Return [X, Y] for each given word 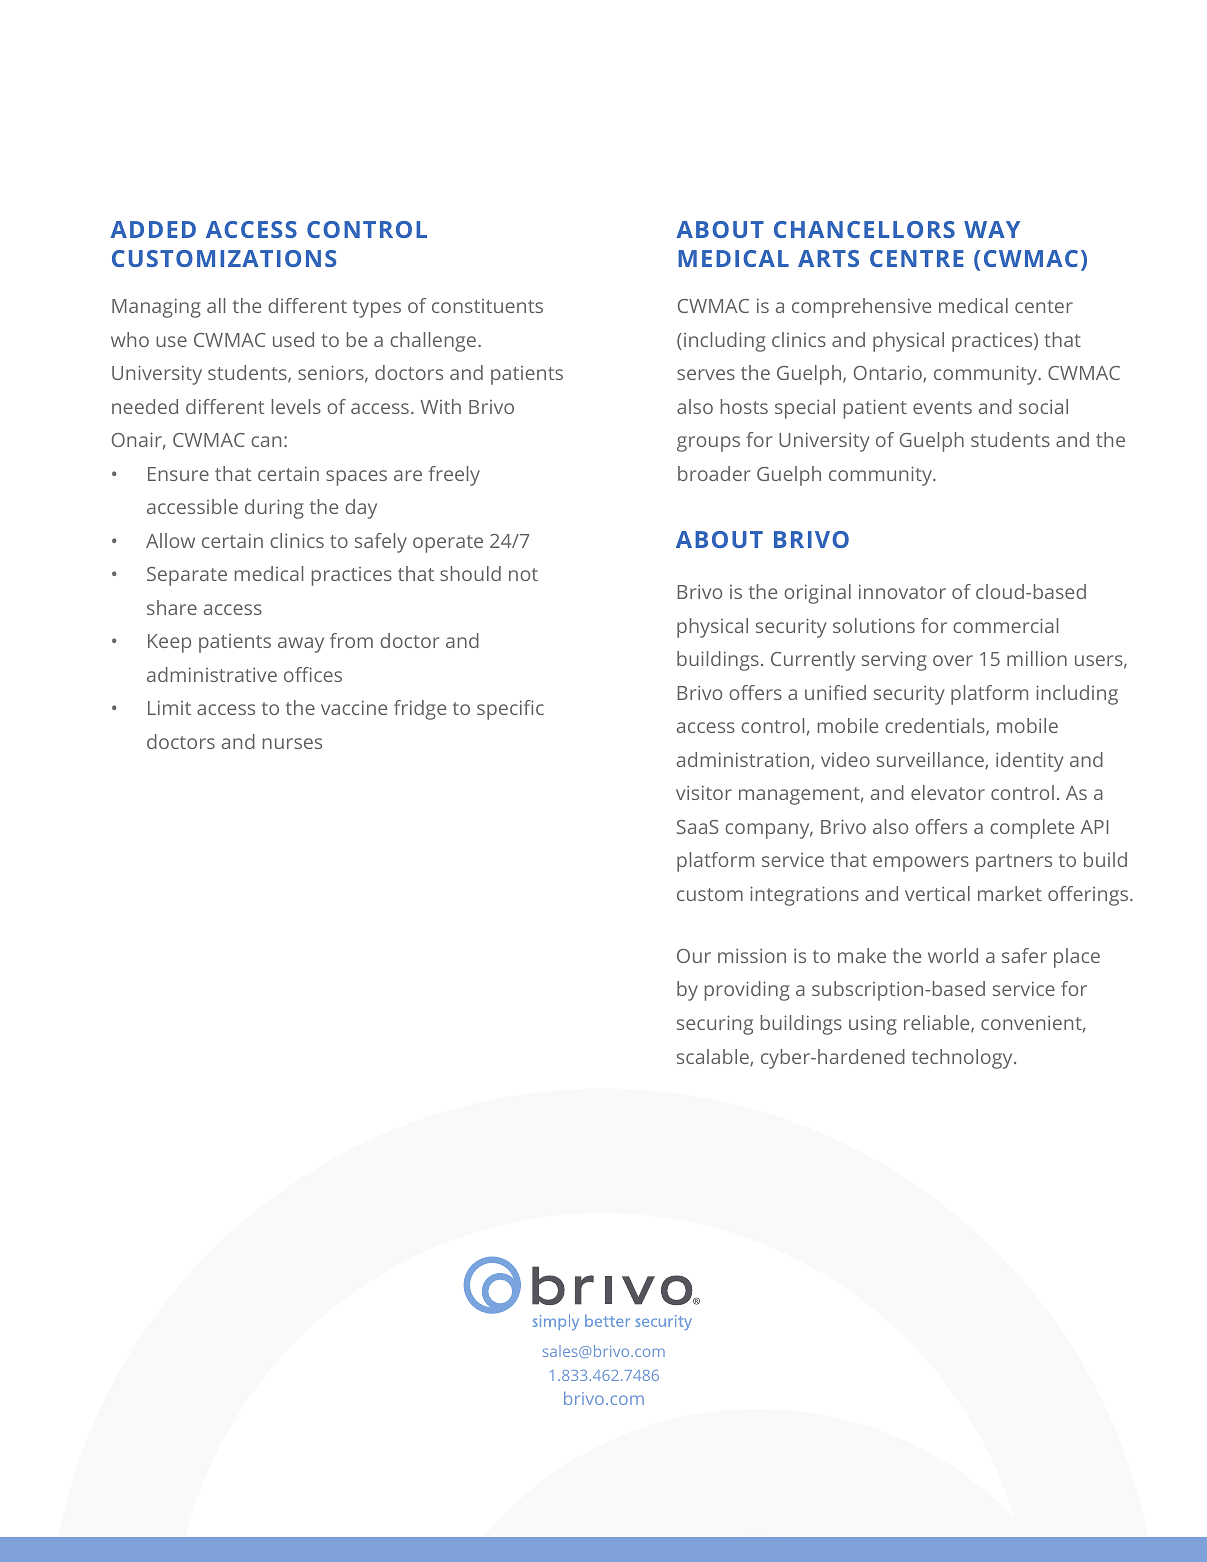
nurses [292, 743]
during [274, 509]
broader [714, 473]
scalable [714, 1057]
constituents [487, 306]
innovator [902, 591]
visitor [704, 792]
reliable [938, 1024]
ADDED [153, 229]
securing [715, 1025]
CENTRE [917, 258]
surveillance [931, 760]
